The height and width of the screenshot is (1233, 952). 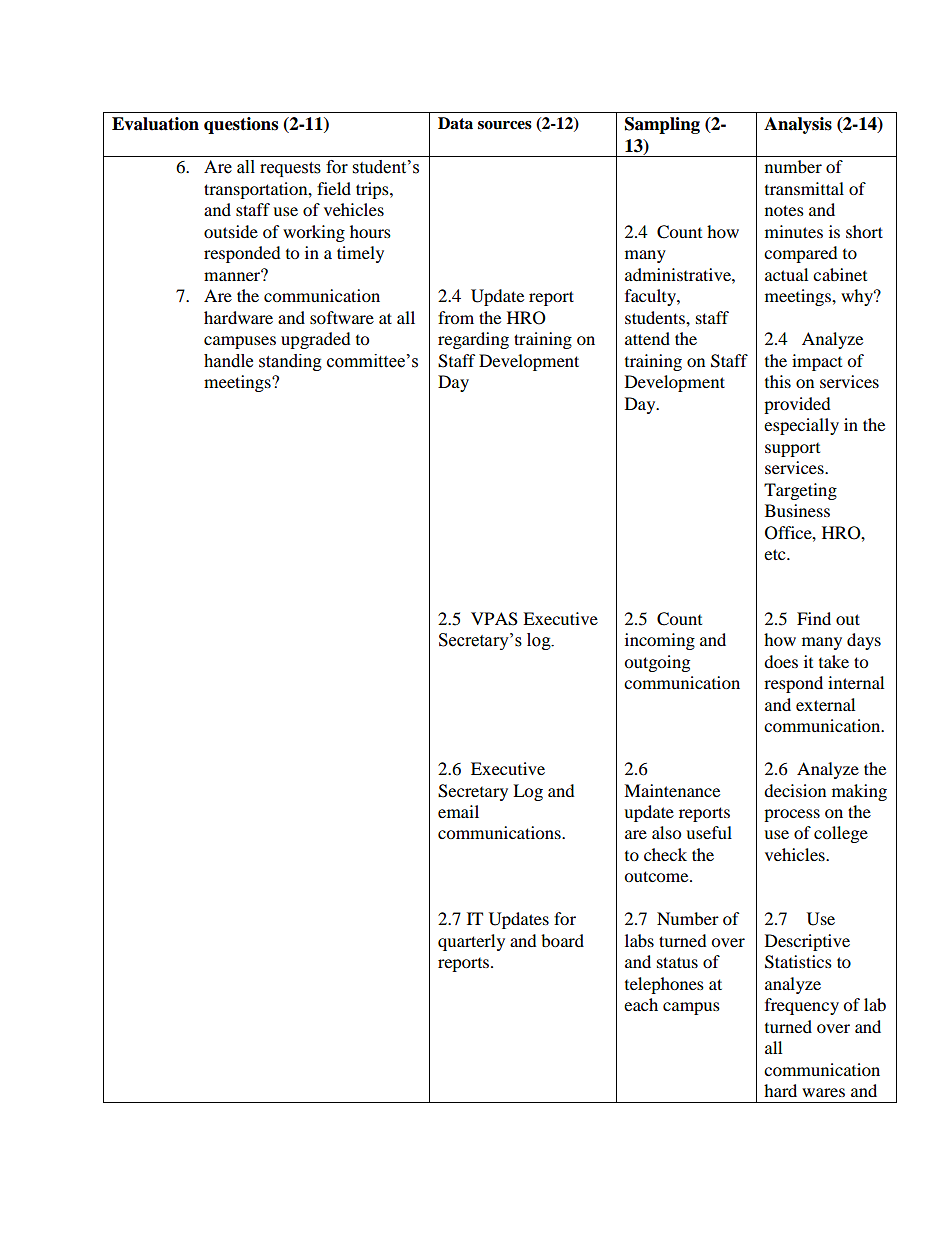 What do you see at coordinates (471, 942) in the screenshot?
I see `quarterly` at bounding box center [471, 942].
